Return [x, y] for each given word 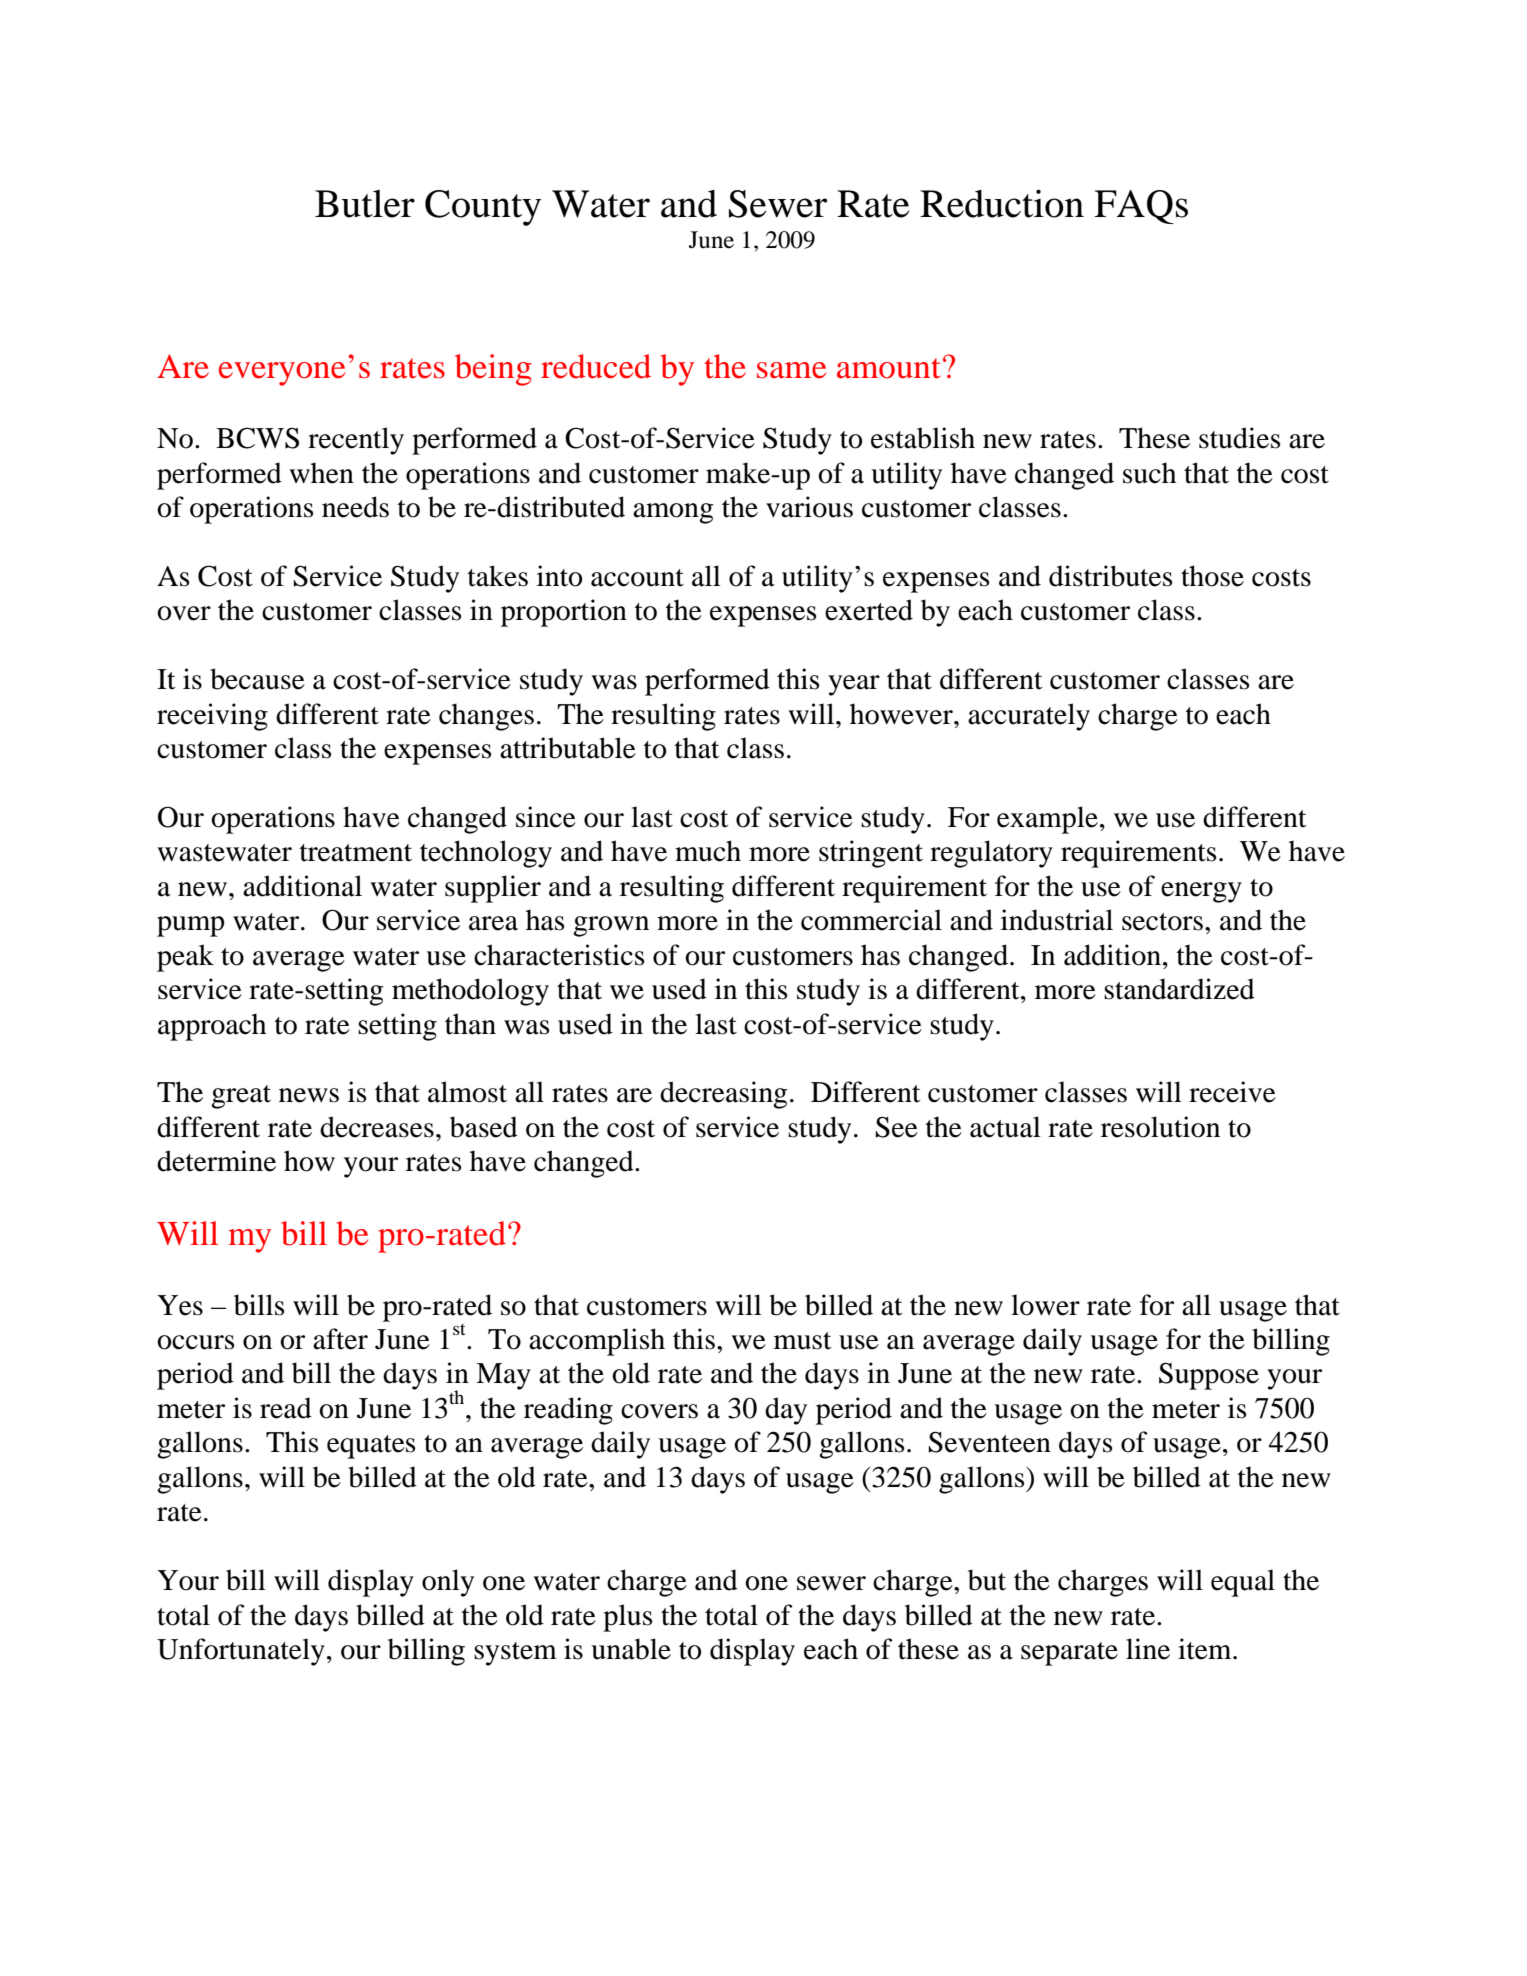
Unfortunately [241, 1652]
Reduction [1002, 203]
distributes [1110, 576]
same [791, 370]
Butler [365, 204]
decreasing [723, 1095]
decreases [377, 1127]
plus [627, 1618]
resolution [1160, 1127]
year [854, 685]
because [257, 679]
